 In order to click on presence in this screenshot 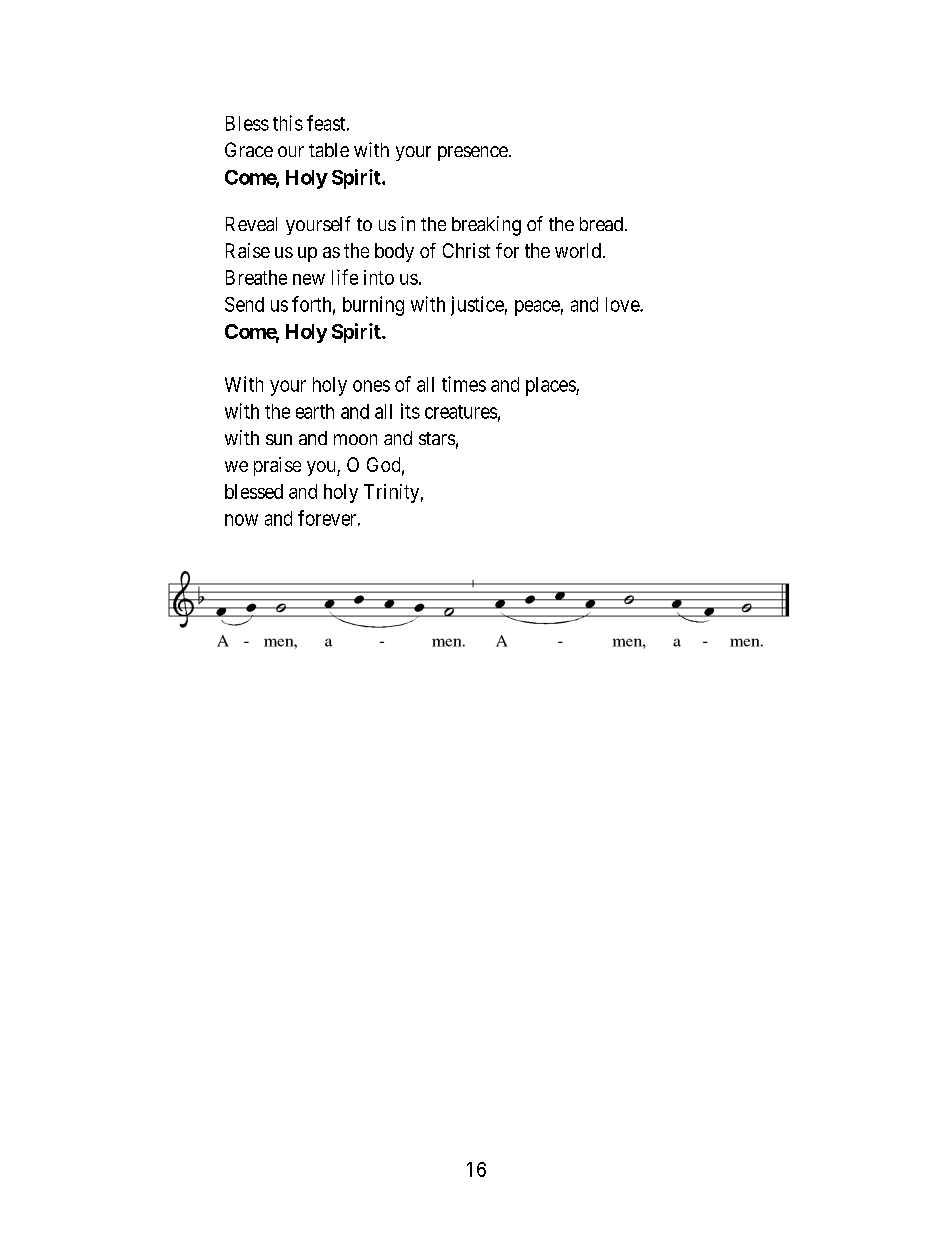, I will do `click(473, 153)`.
